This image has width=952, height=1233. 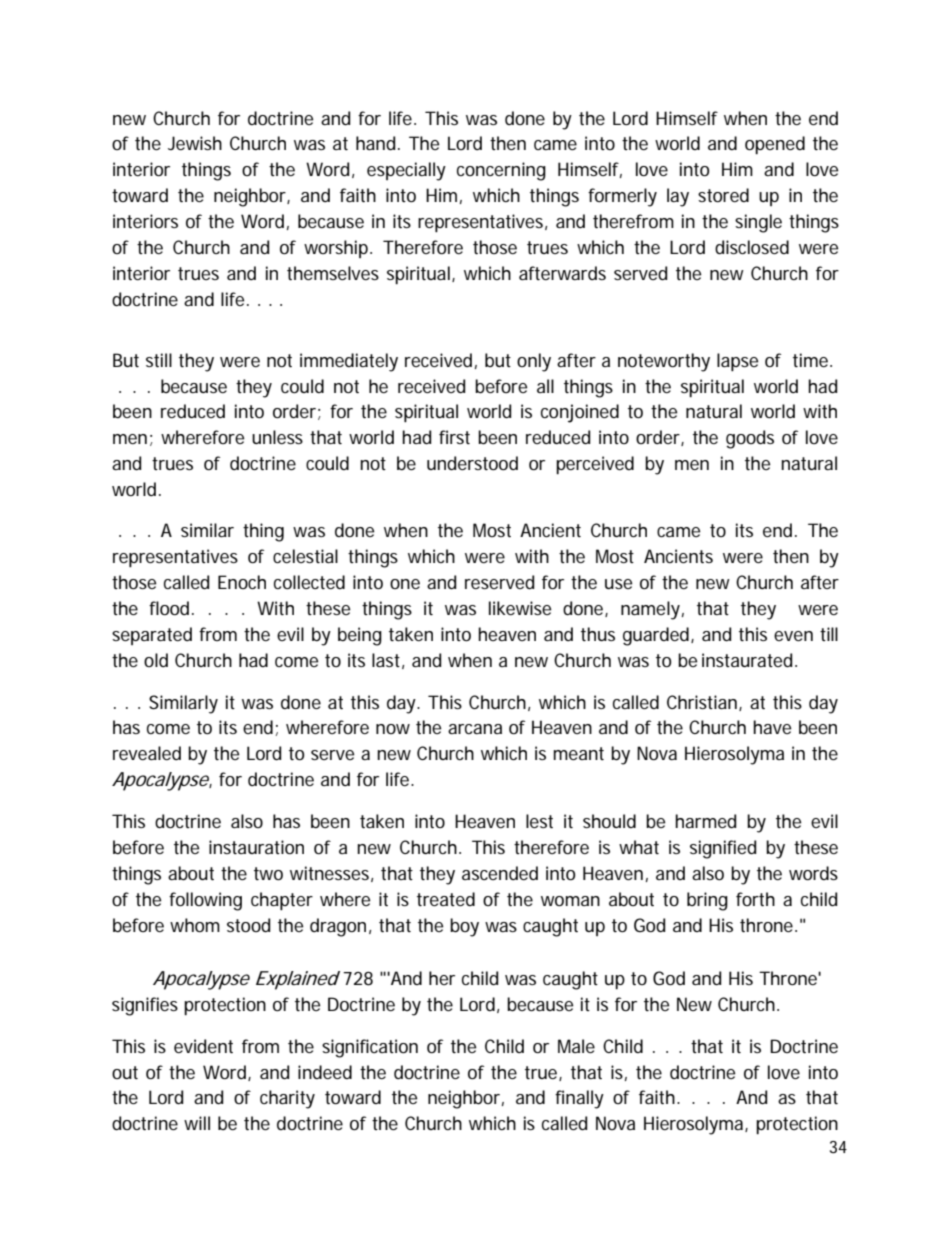 What do you see at coordinates (197, 1123) in the image?
I see `will` at bounding box center [197, 1123].
